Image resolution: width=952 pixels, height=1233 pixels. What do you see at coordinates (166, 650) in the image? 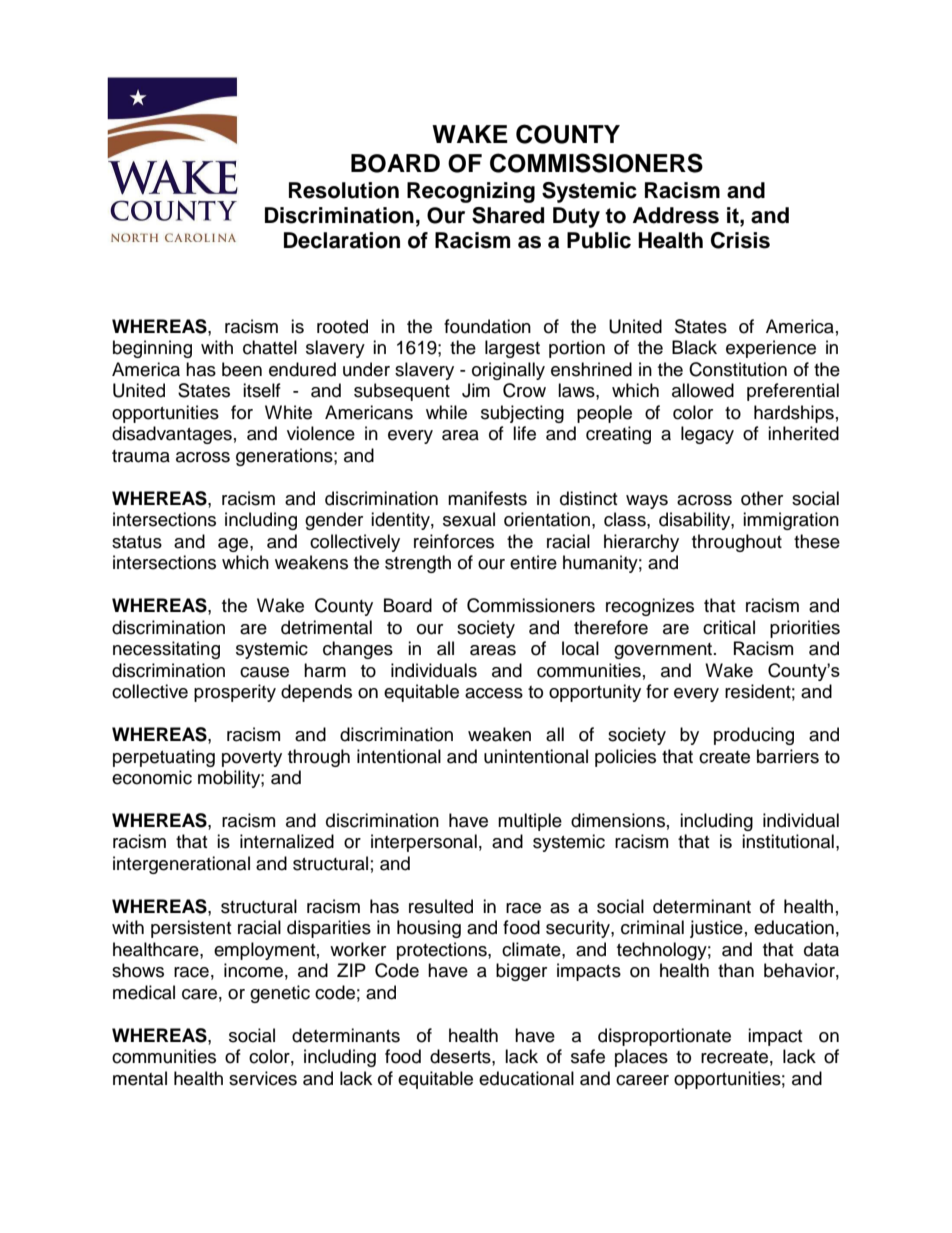
I see `necessitating` at bounding box center [166, 650].
